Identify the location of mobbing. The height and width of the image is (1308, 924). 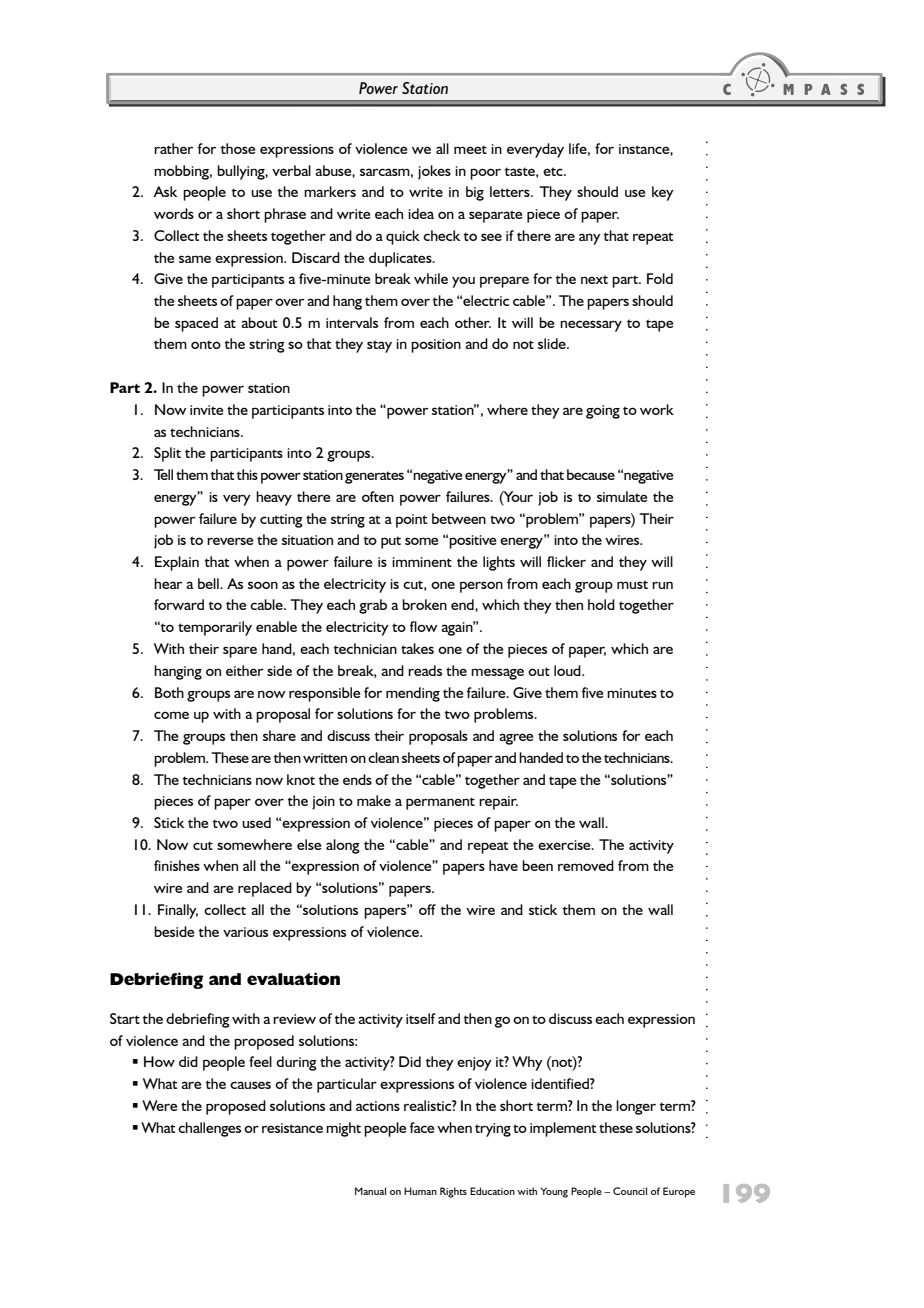
(183, 172).
